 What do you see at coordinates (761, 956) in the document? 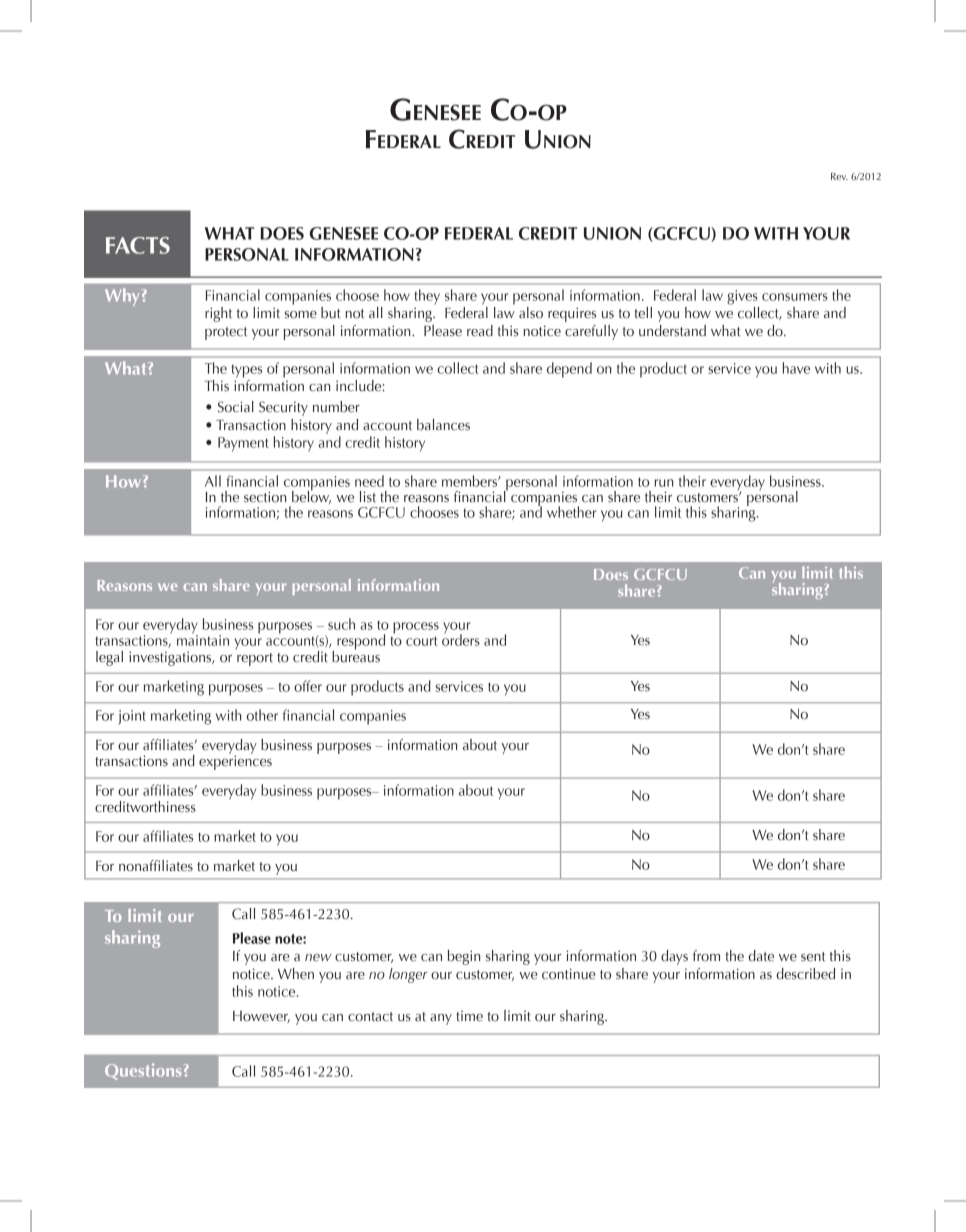
I see `date` at bounding box center [761, 956].
